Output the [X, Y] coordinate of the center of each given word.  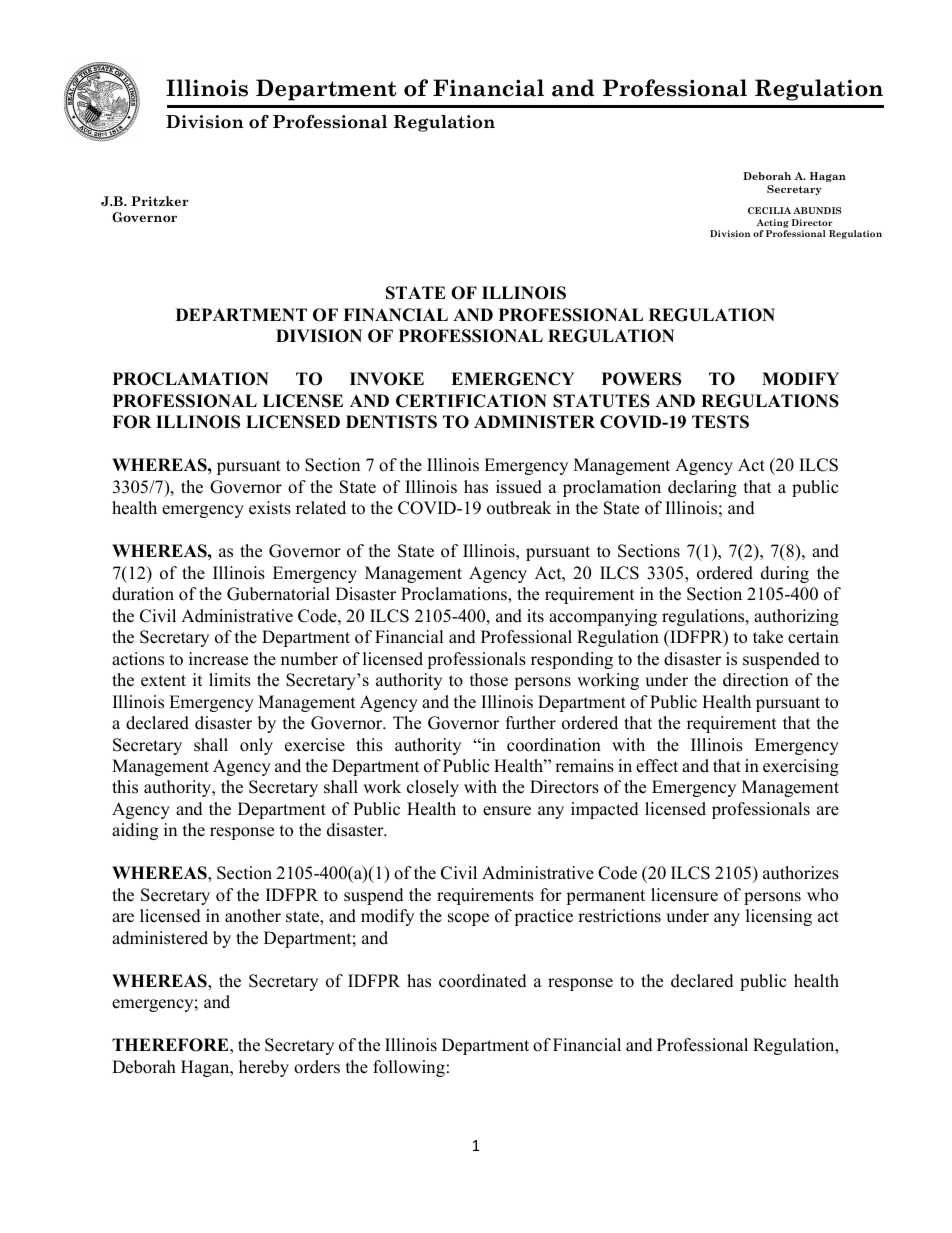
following [409, 1068]
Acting [773, 223]
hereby [264, 1068]
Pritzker [159, 201]
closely [433, 788]
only [256, 746]
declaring [702, 488]
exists [270, 508]
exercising [801, 767]
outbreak [519, 508]
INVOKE [387, 379]
